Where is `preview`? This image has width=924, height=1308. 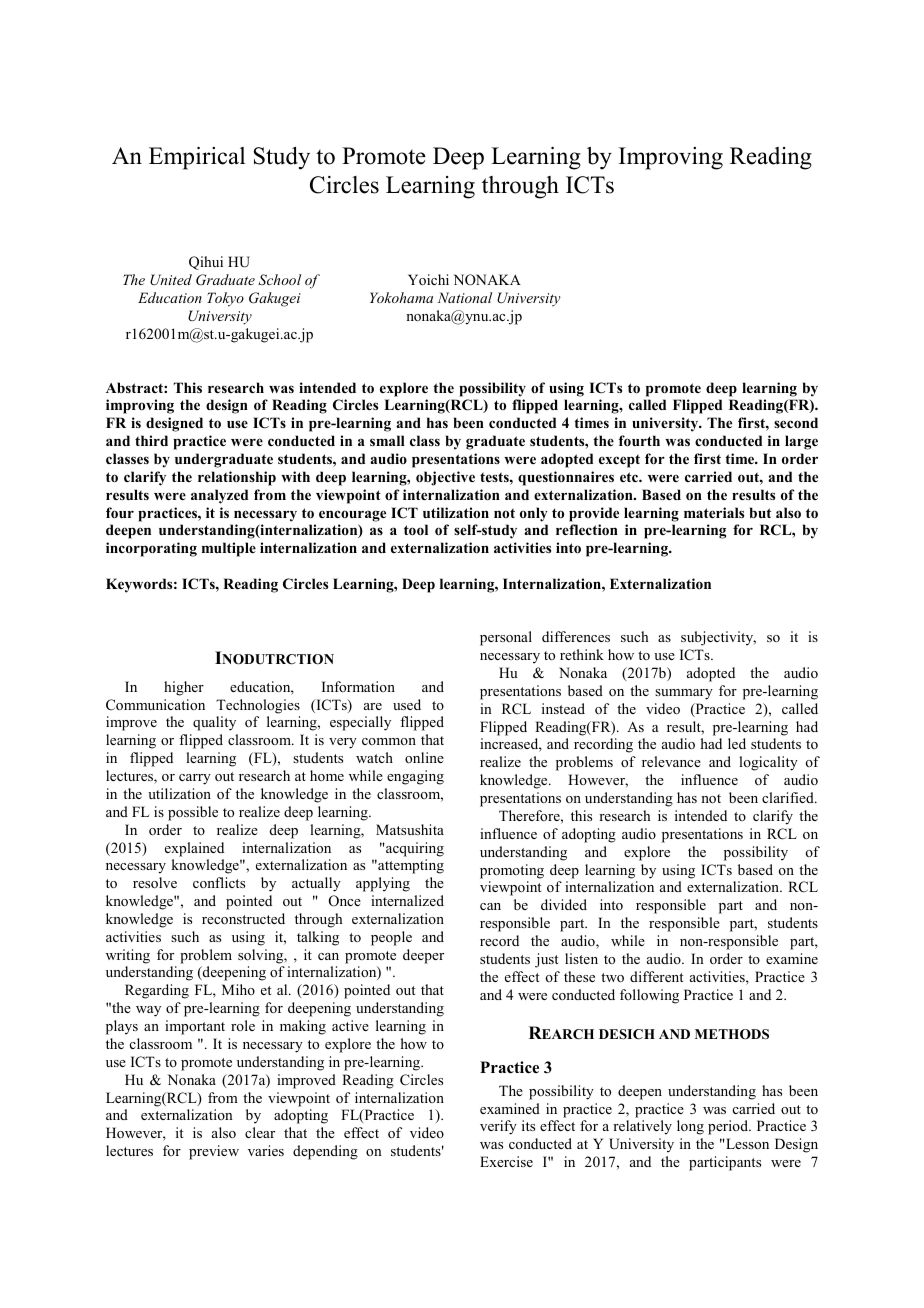
preview is located at coordinates (214, 1152).
